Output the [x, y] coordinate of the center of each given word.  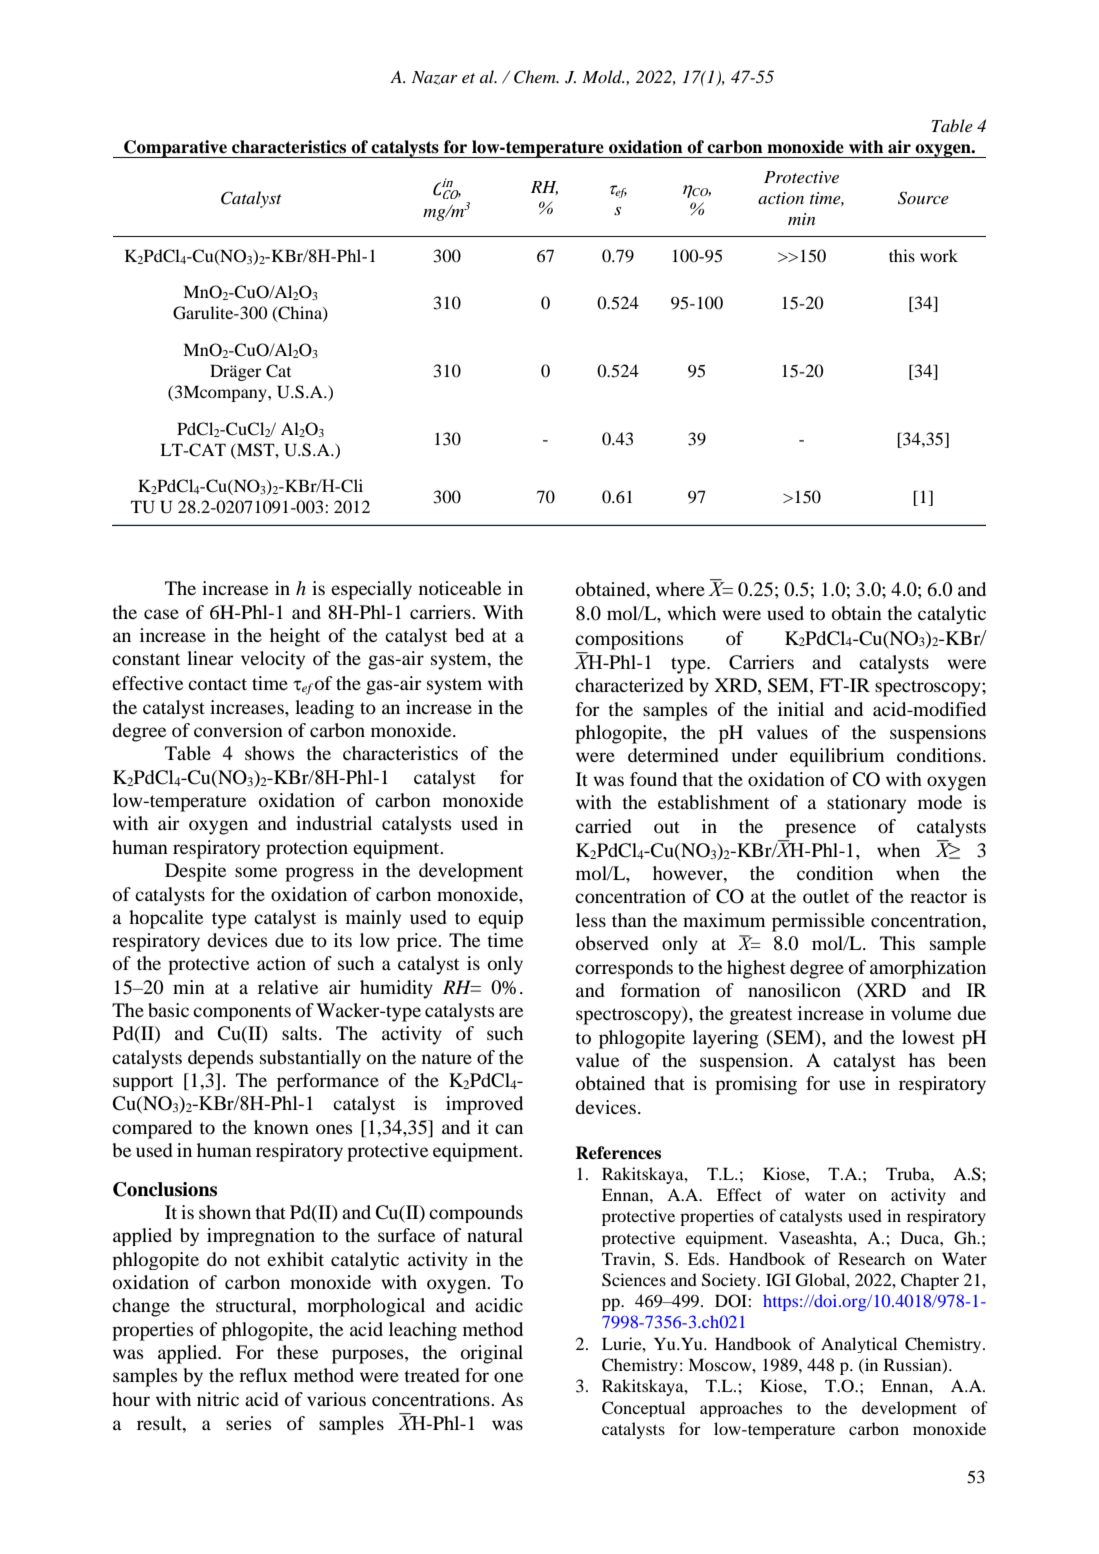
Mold [603, 77]
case [161, 614]
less [591, 920]
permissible [818, 922]
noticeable [460, 588]
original [492, 1354]
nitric [218, 1399]
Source [923, 198]
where [680, 589]
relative [288, 987]
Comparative [176, 149]
